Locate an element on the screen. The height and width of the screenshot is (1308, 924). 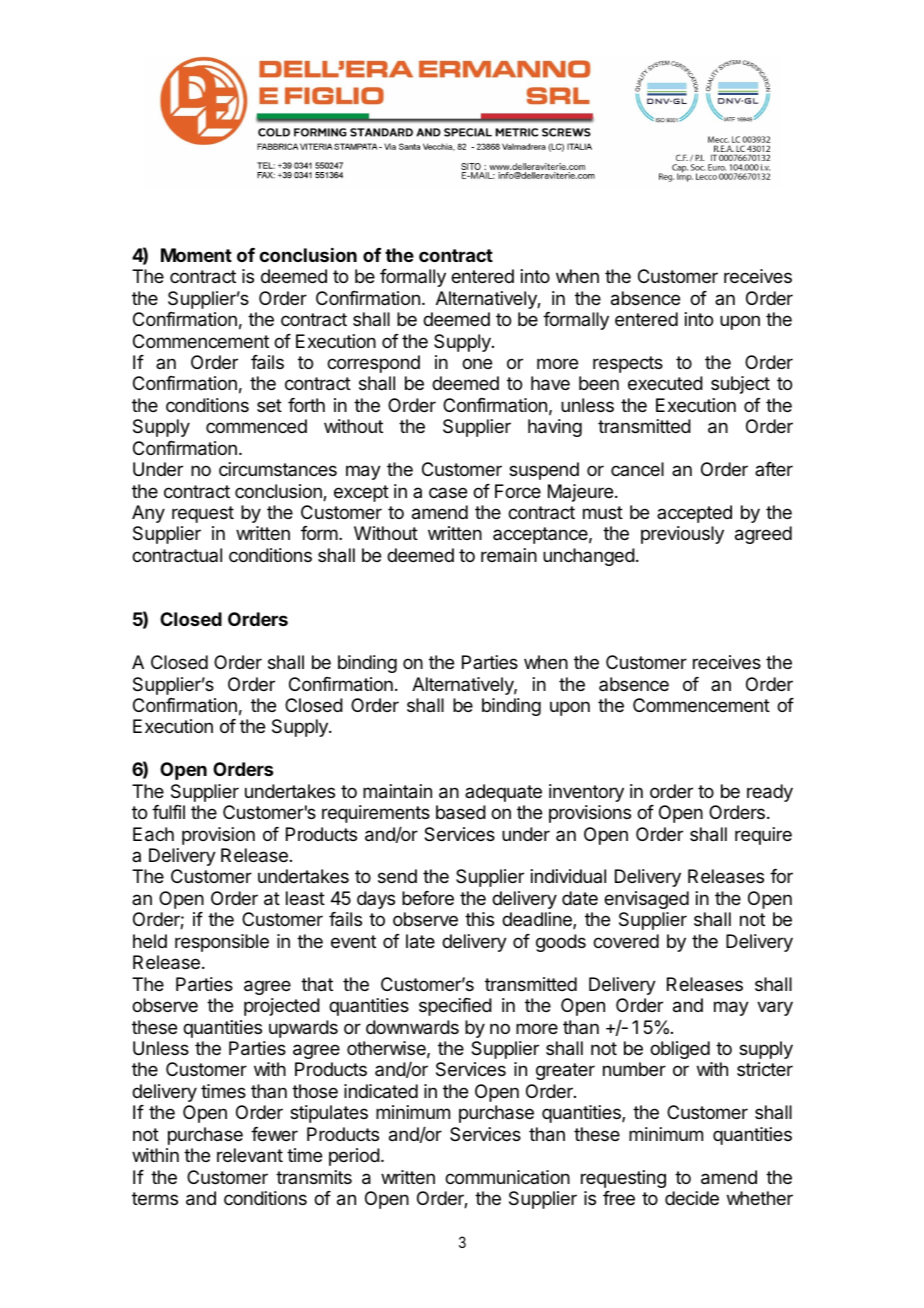
Moment is located at coordinates (196, 255).
